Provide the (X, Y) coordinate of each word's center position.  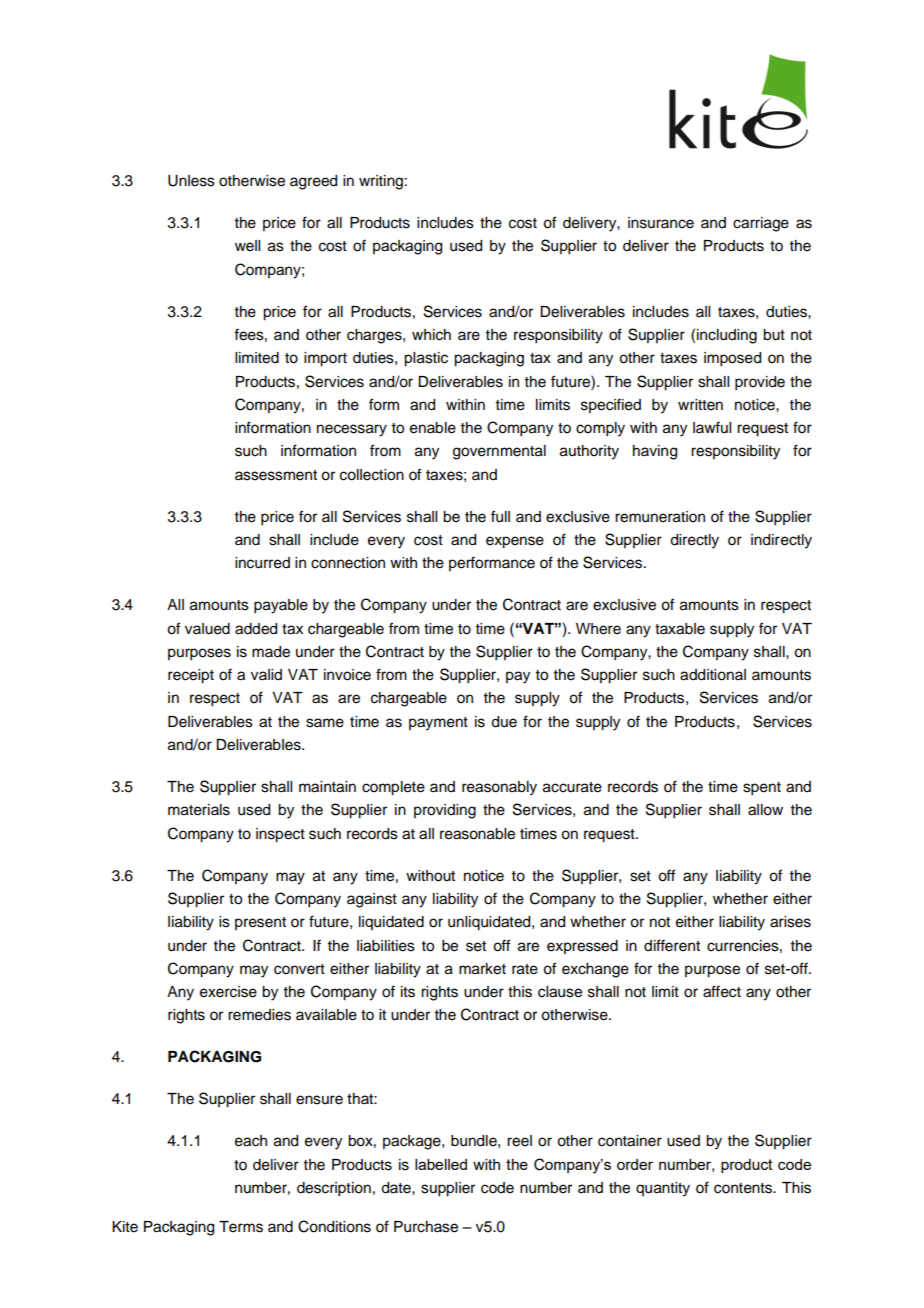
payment (438, 724)
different (672, 945)
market (482, 969)
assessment (276, 475)
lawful (712, 427)
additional (713, 675)
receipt (191, 676)
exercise (228, 992)
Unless (191, 181)
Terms (241, 1227)
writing (381, 182)
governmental (499, 452)
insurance (661, 223)
